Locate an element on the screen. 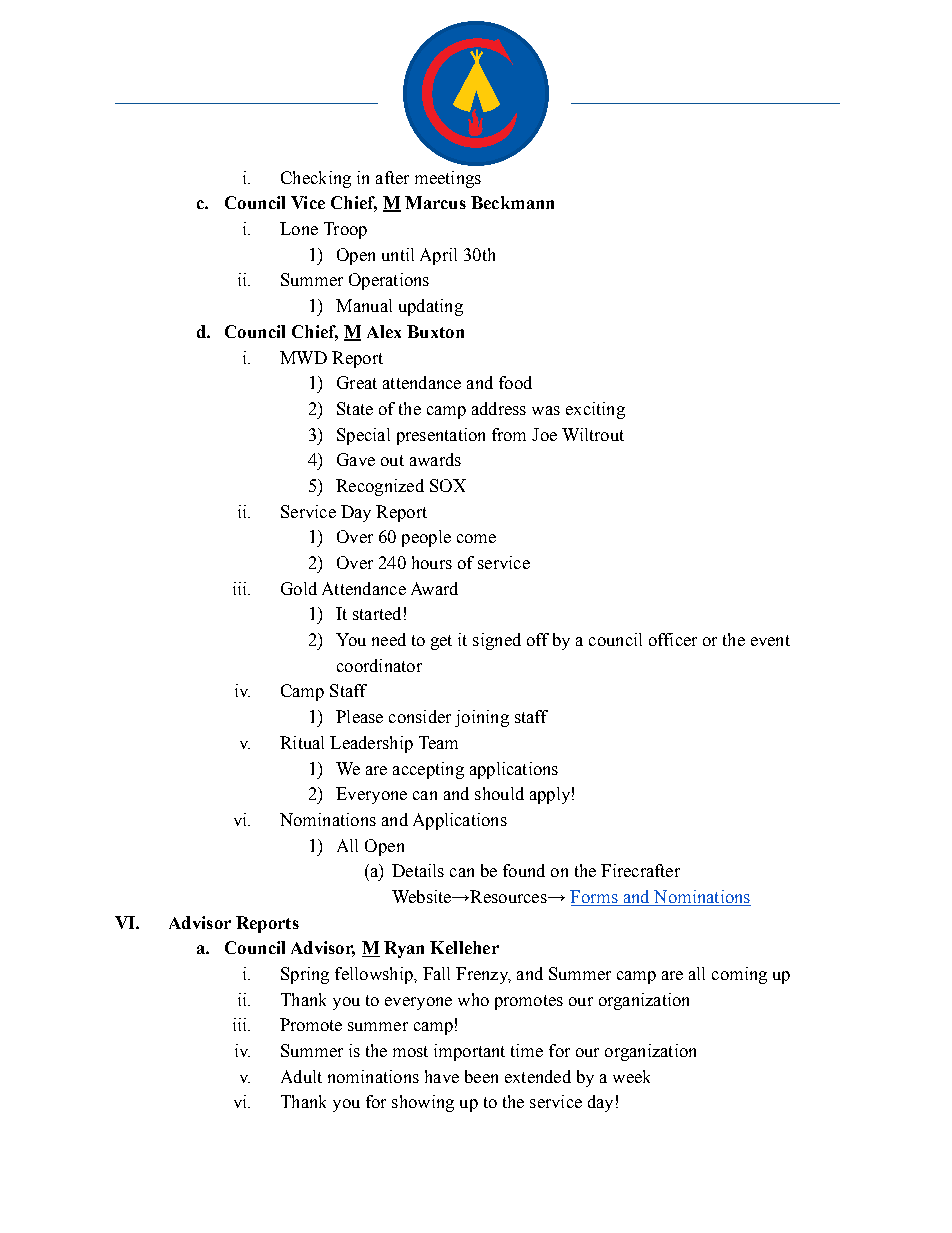 The image size is (952, 1233). should is located at coordinates (499, 793).
